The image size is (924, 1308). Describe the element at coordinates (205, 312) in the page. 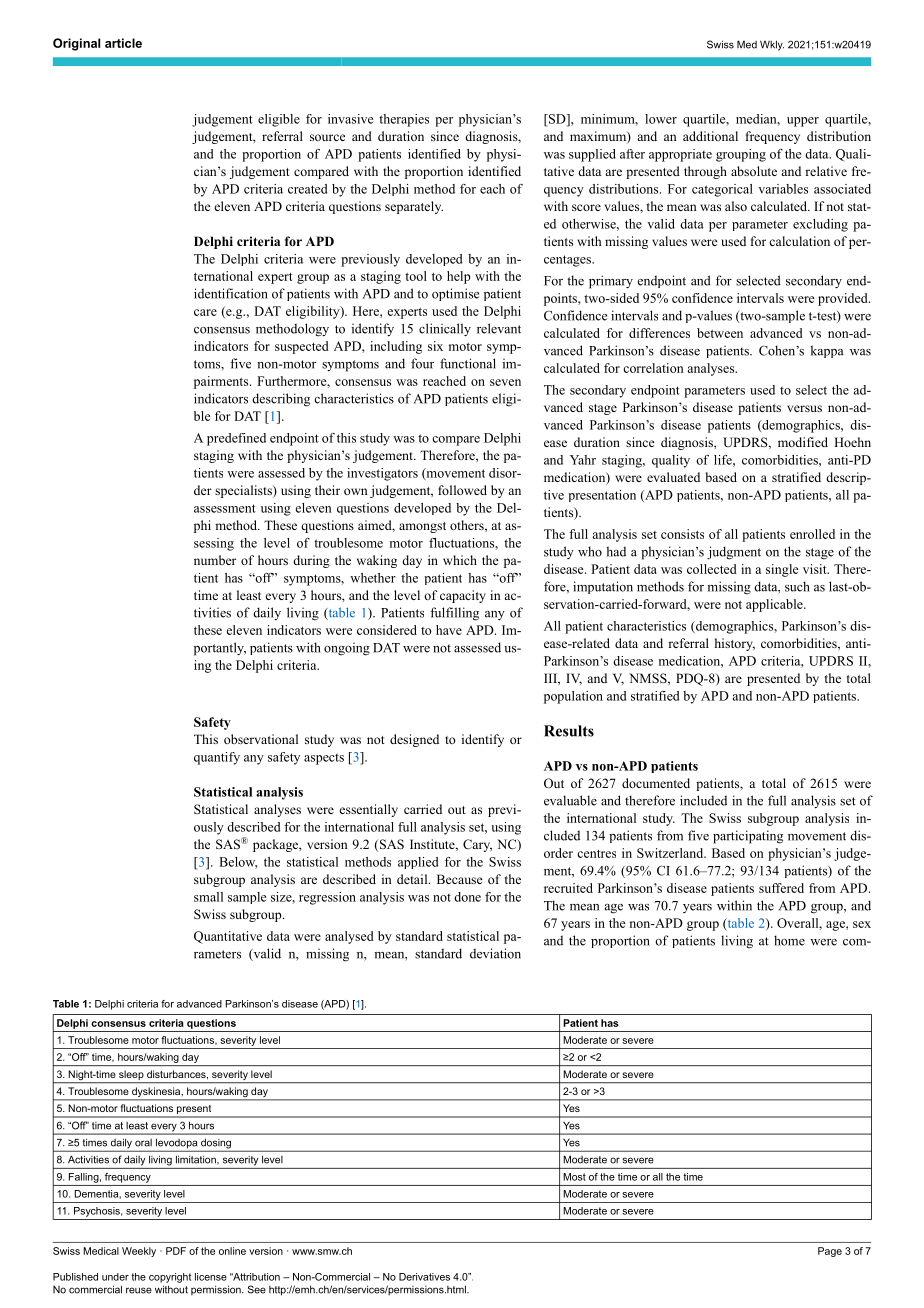

I see `care` at that location.
